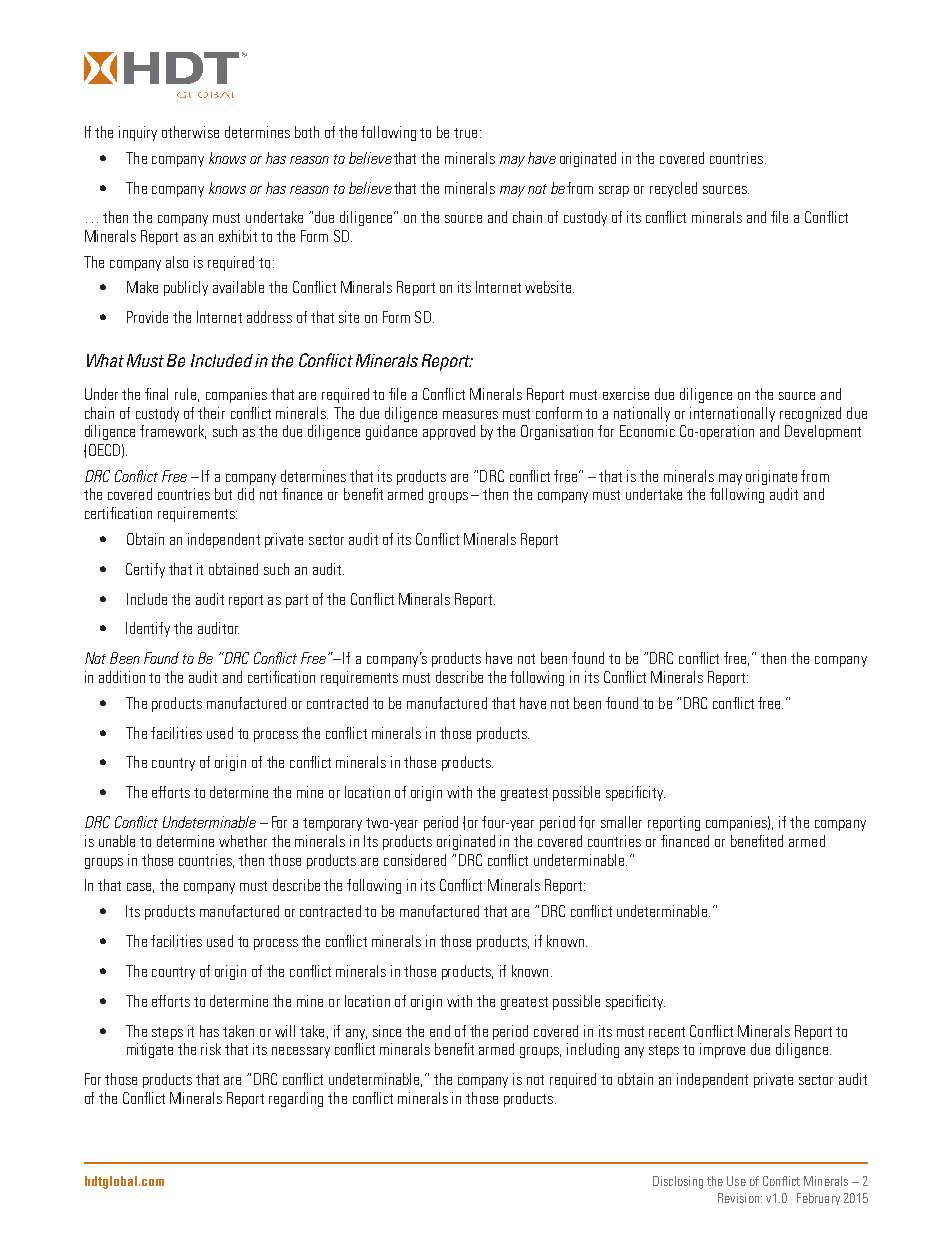 The image size is (952, 1233). What do you see at coordinates (470, 415) in the screenshot?
I see `measures` at bounding box center [470, 415].
